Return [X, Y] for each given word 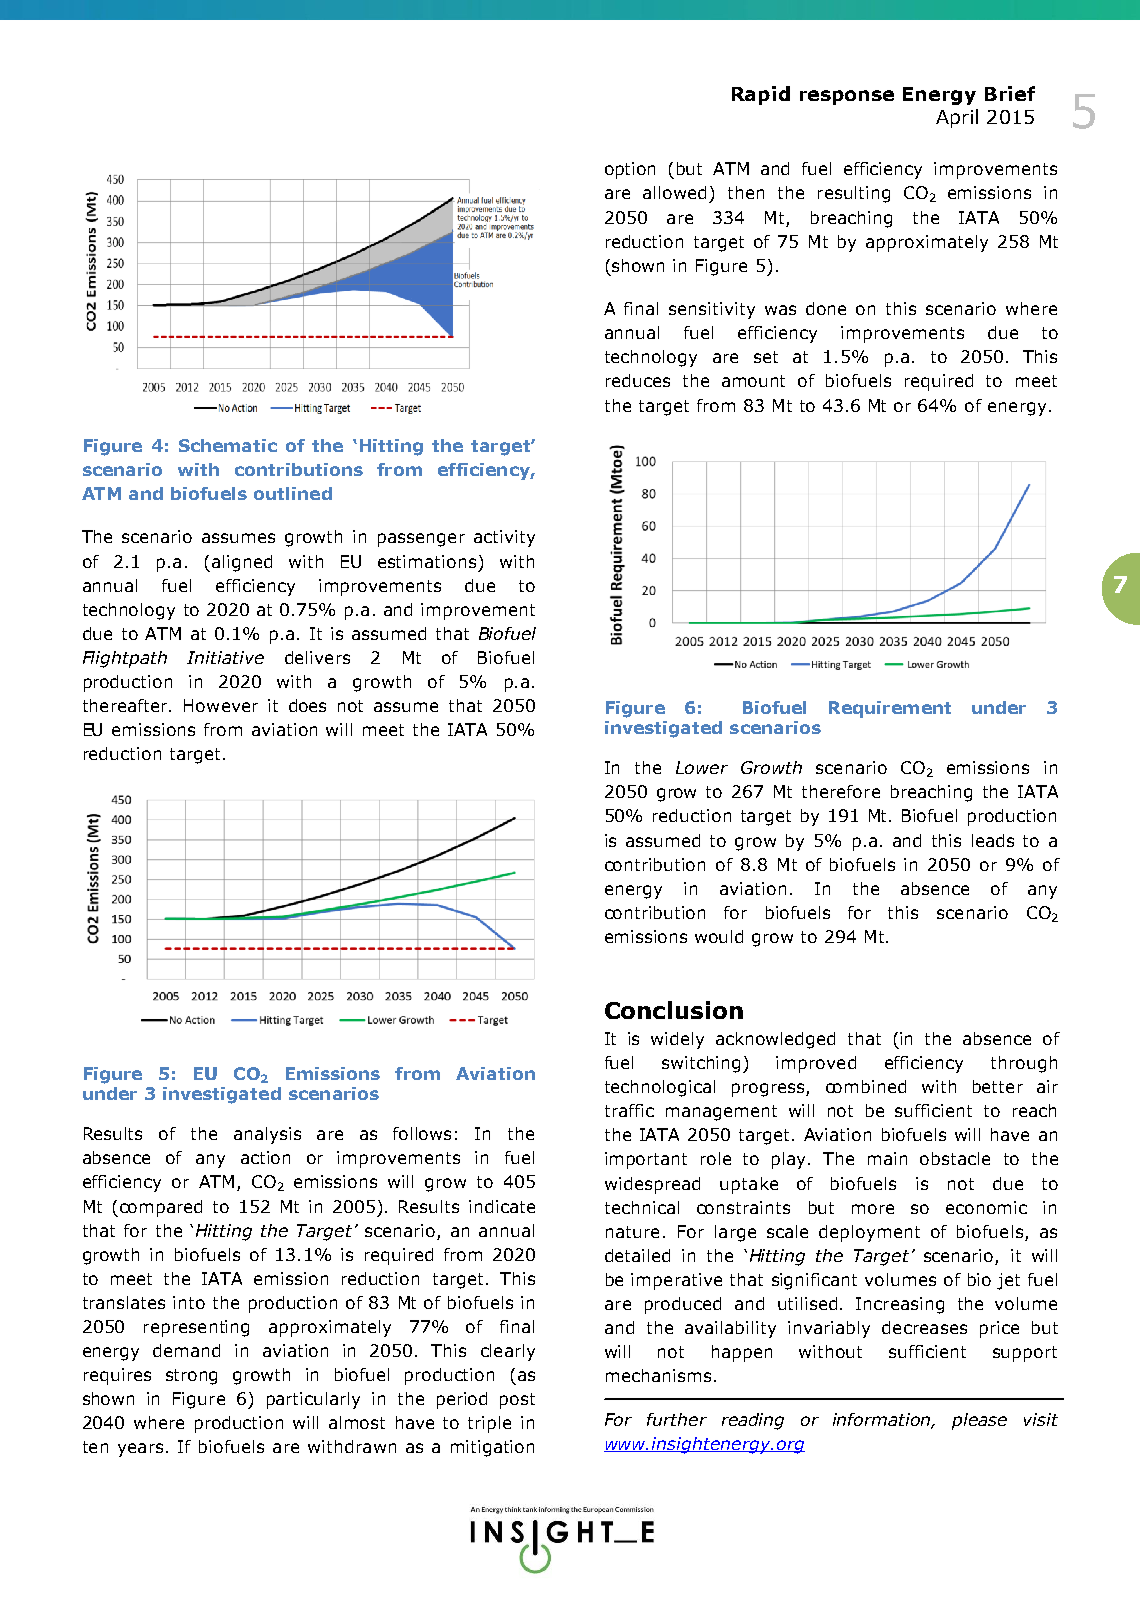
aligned [242, 563]
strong [191, 1377]
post [517, 1401]
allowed [674, 192]
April [957, 118]
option [630, 170]
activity [504, 538]
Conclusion [674, 1010]
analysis [267, 1135]
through [1024, 1064]
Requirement [890, 709]
